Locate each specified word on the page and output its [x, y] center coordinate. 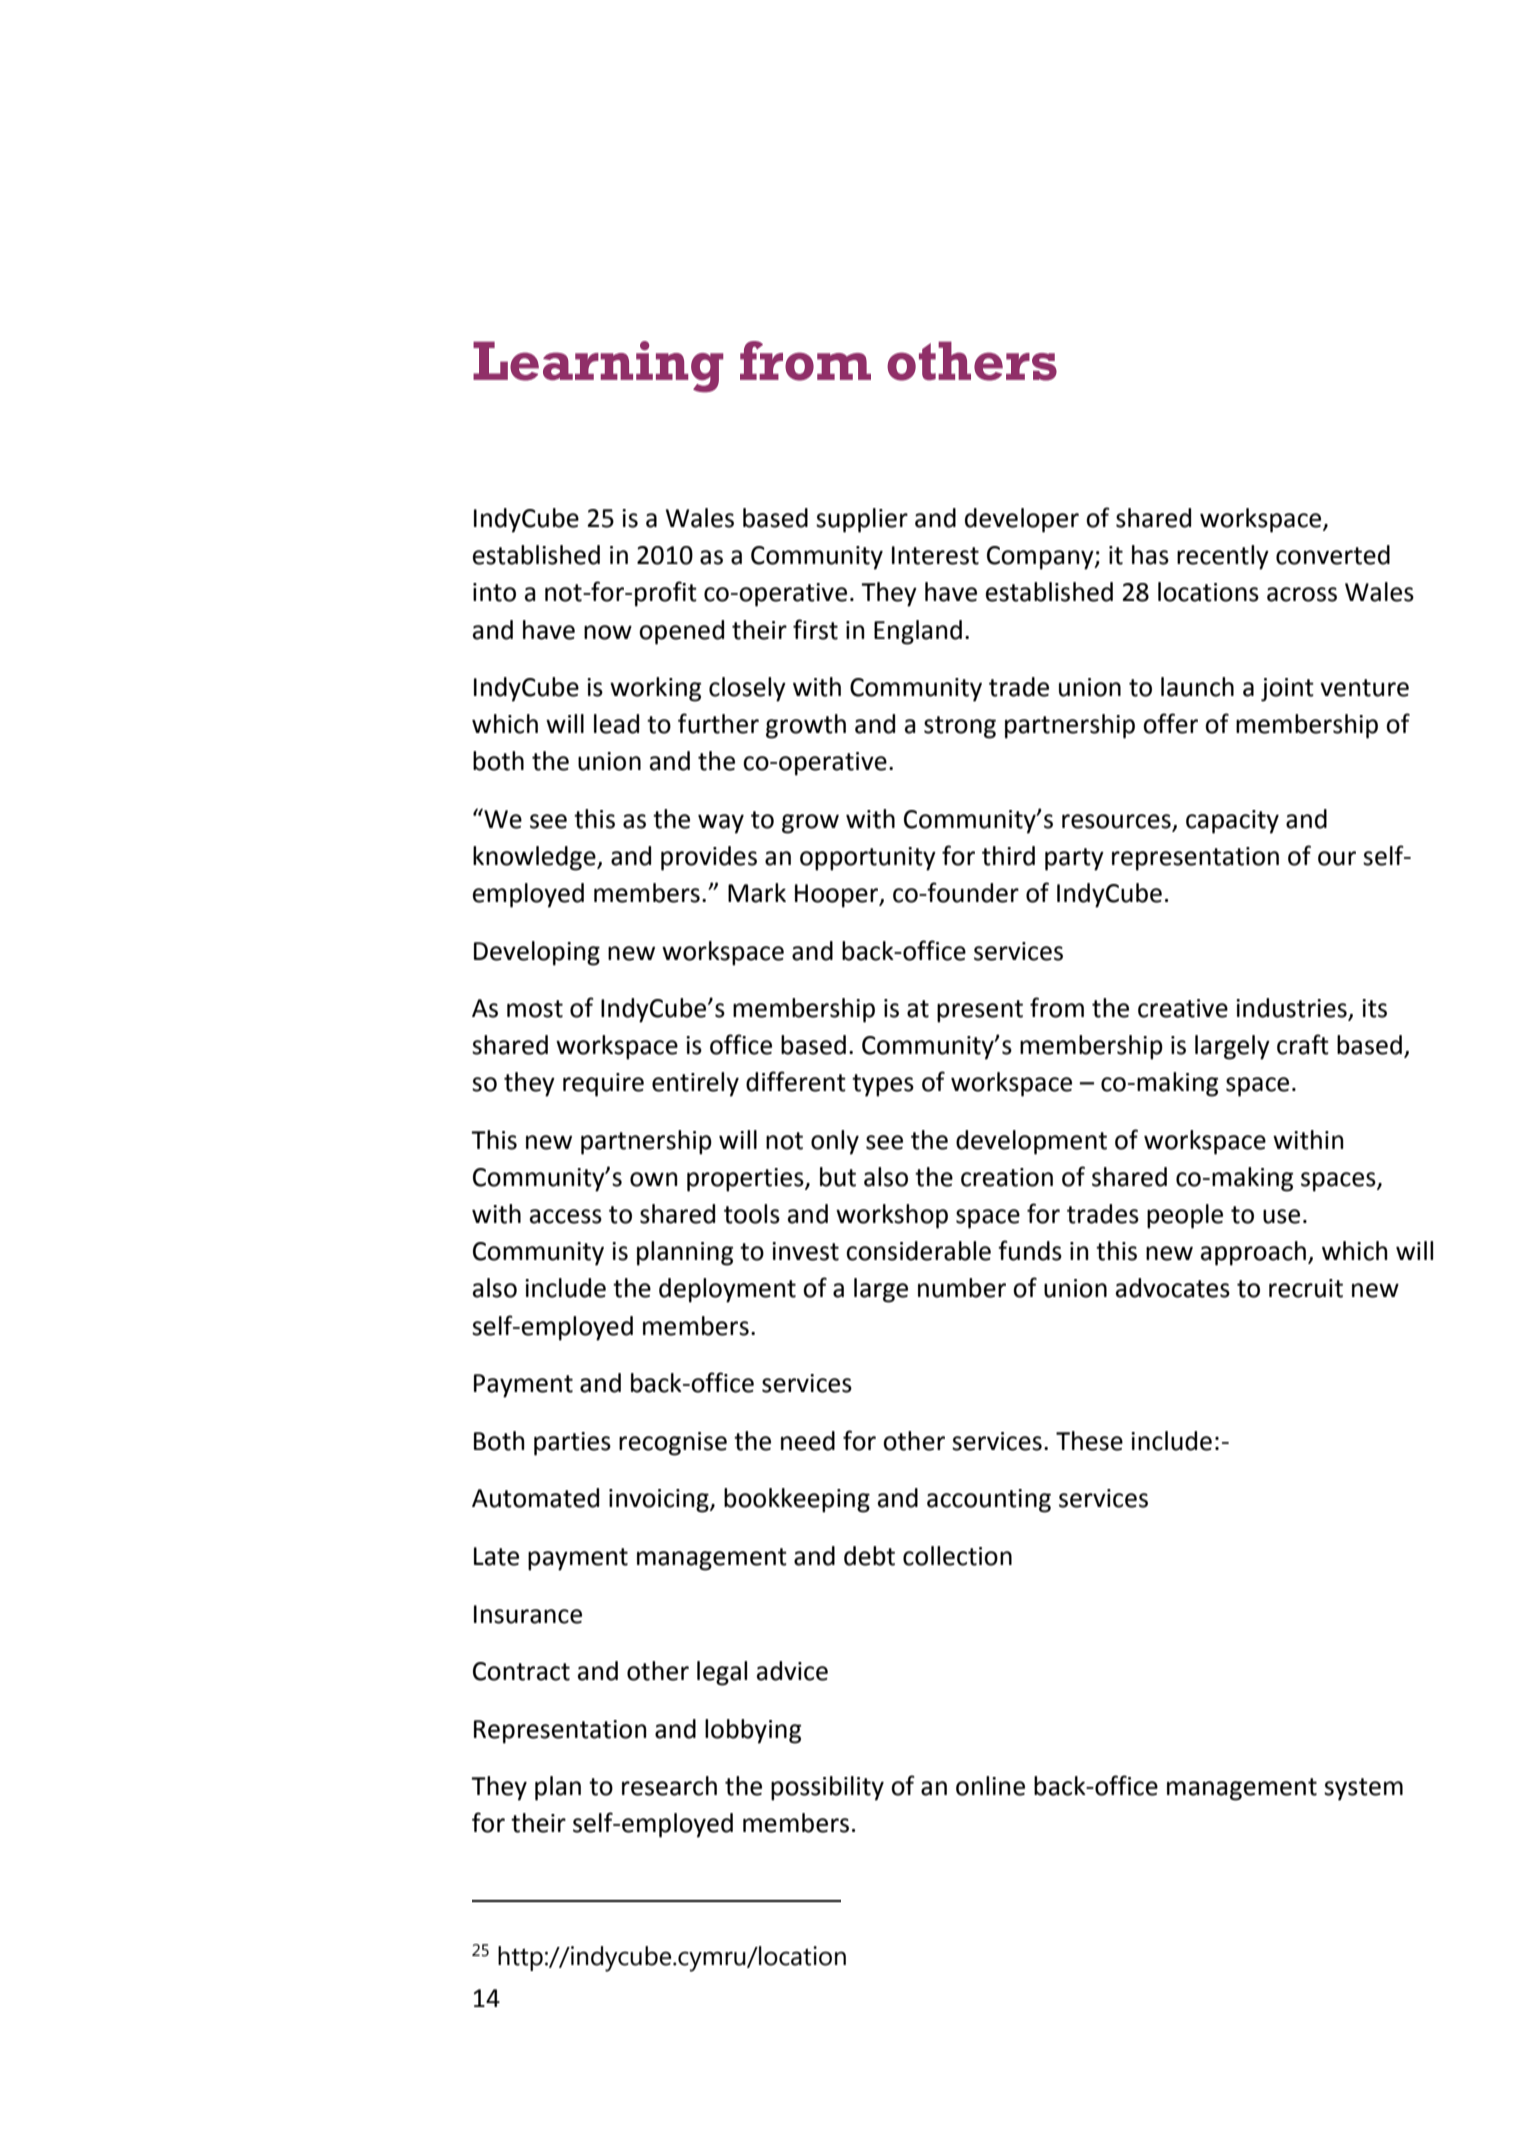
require [603, 1085]
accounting [989, 1501]
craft [1303, 1044]
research [669, 1786]
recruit [1306, 1288]
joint [1287, 690]
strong [960, 727]
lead [616, 724]
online [990, 1786]
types [883, 1085]
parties [572, 1444]
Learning [598, 367]
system [1363, 1789]
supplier [862, 520]
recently [1223, 557]
